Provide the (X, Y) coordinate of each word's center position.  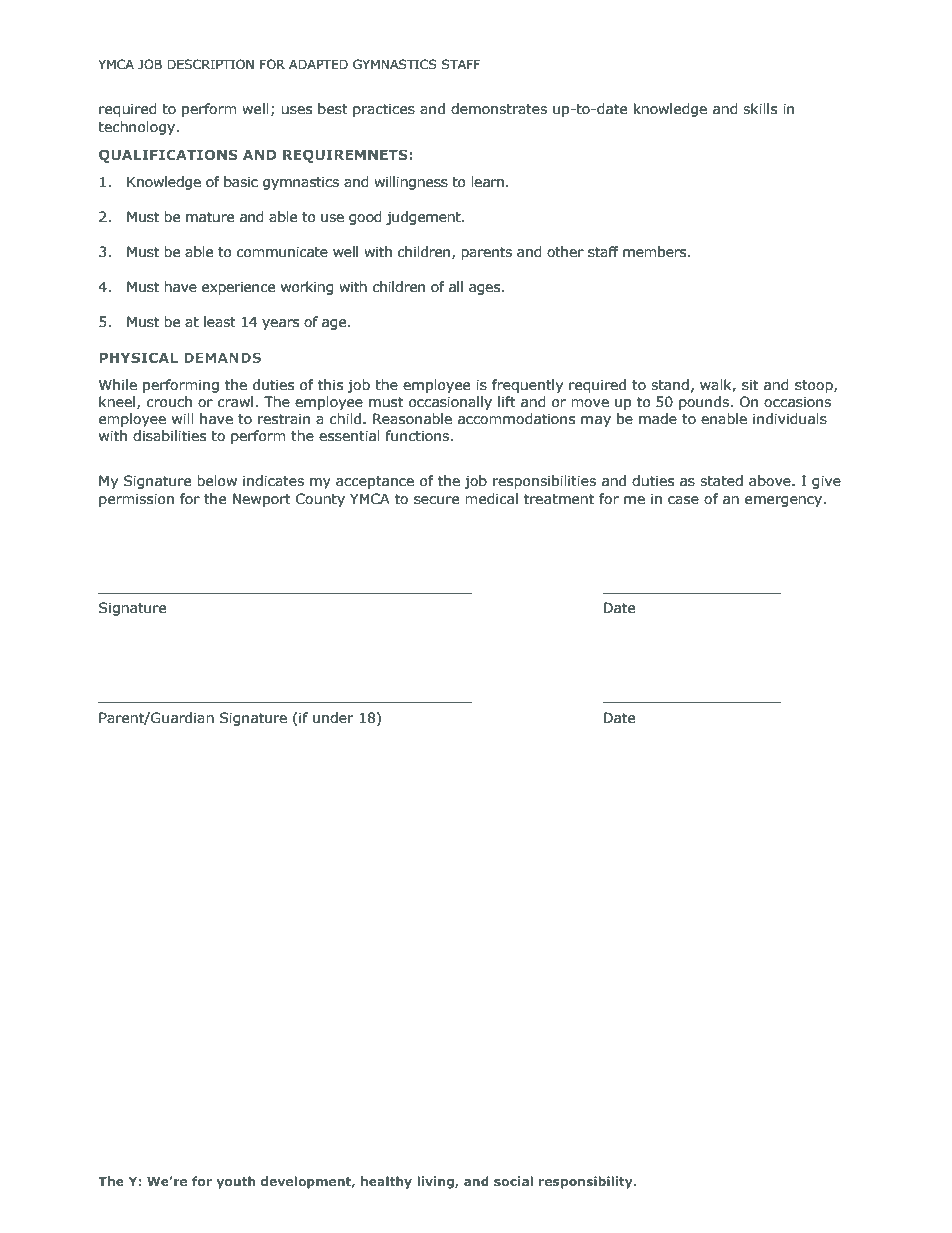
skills (760, 109)
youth (236, 1182)
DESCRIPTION (210, 64)
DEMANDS (222, 357)
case (683, 500)
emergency (785, 501)
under (333, 718)
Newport (262, 500)
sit (750, 385)
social (513, 1181)
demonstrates (499, 109)
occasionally (450, 403)
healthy (386, 1182)
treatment (559, 499)
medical (491, 499)
